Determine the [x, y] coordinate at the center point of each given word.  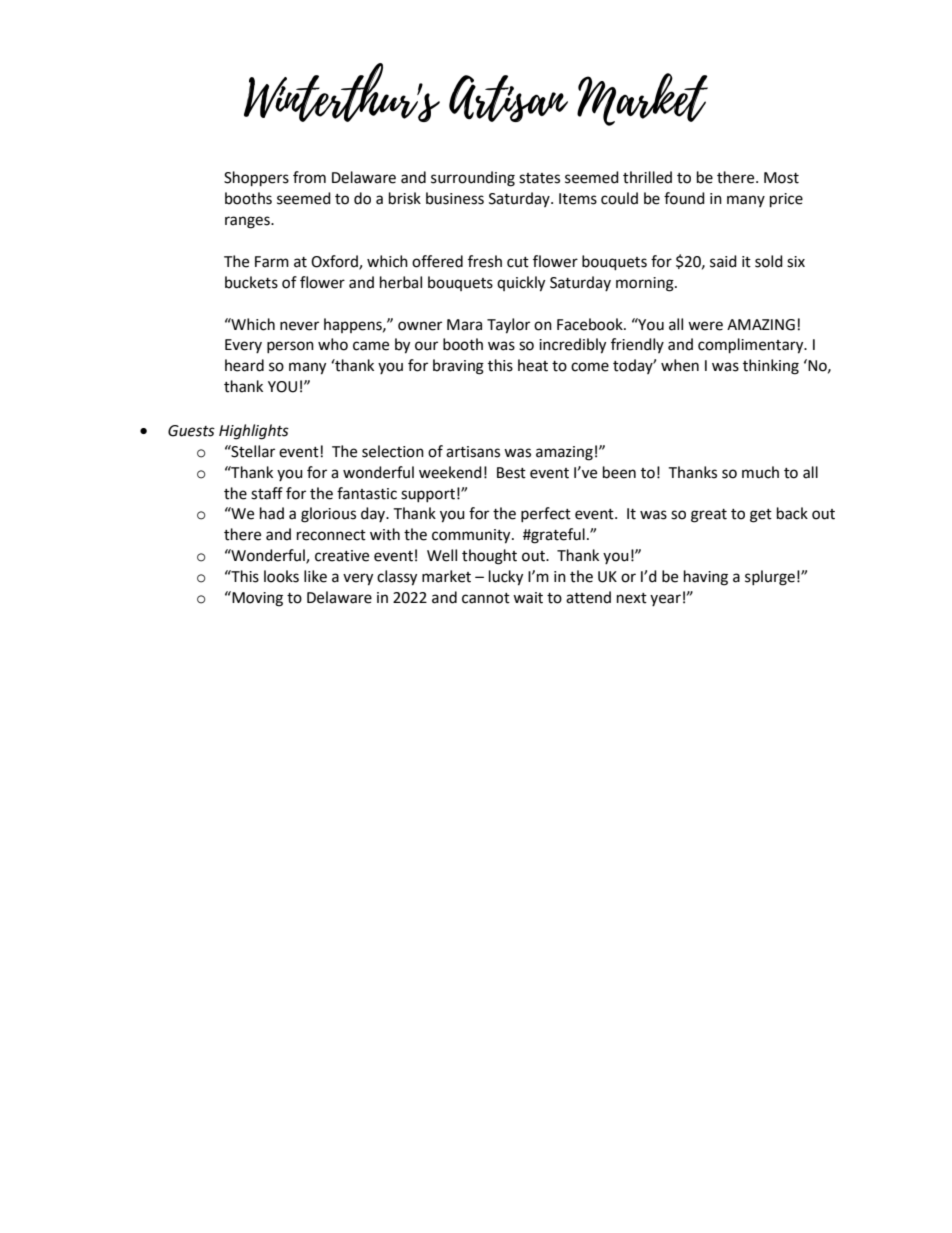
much [760, 472]
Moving [256, 599]
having [706, 578]
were [705, 326]
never [299, 326]
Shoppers [256, 179]
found [684, 198]
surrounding [473, 179]
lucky [506, 578]
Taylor [508, 326]
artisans [473, 452]
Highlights [254, 432]
